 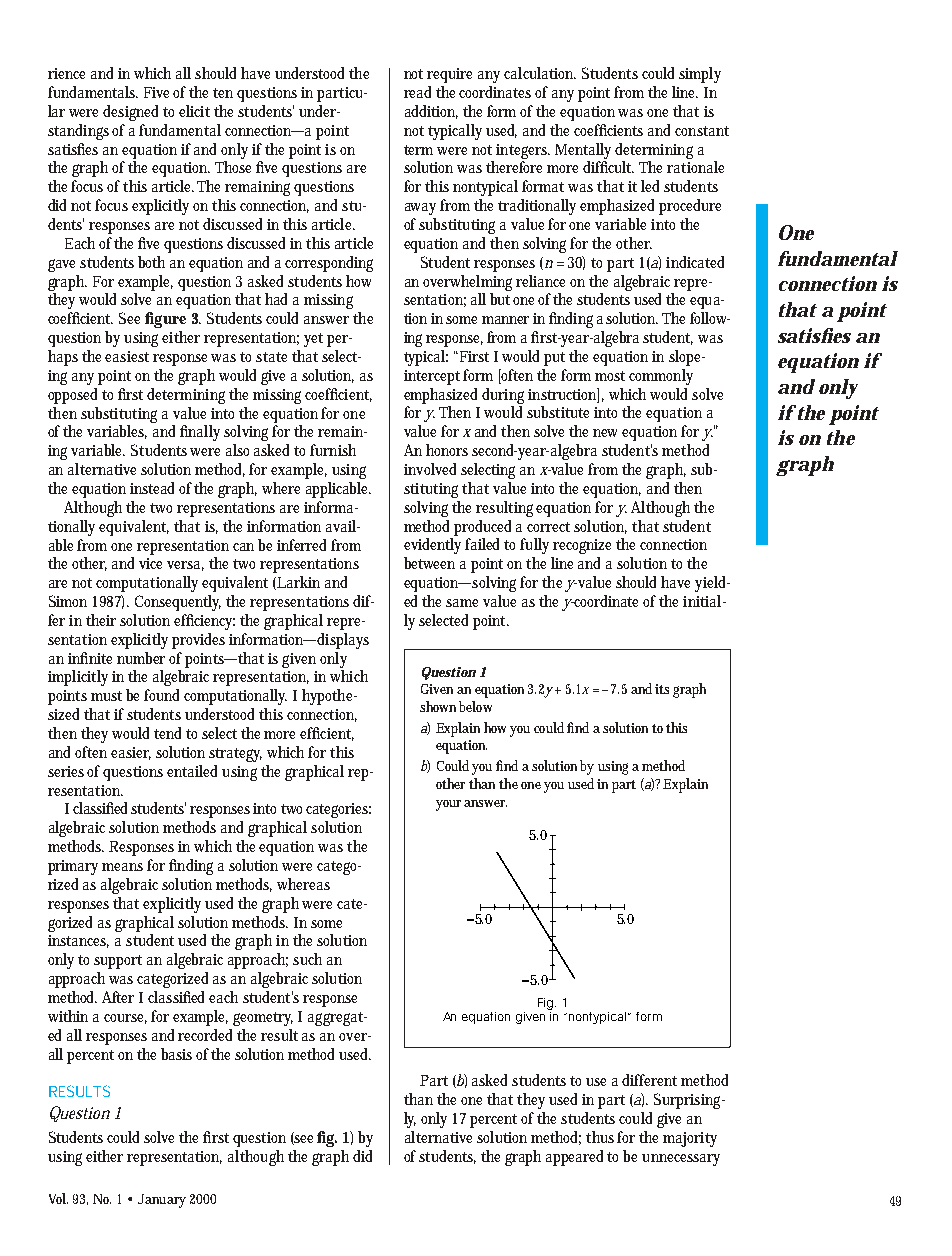 I want to click on its, so click(x=662, y=689).
